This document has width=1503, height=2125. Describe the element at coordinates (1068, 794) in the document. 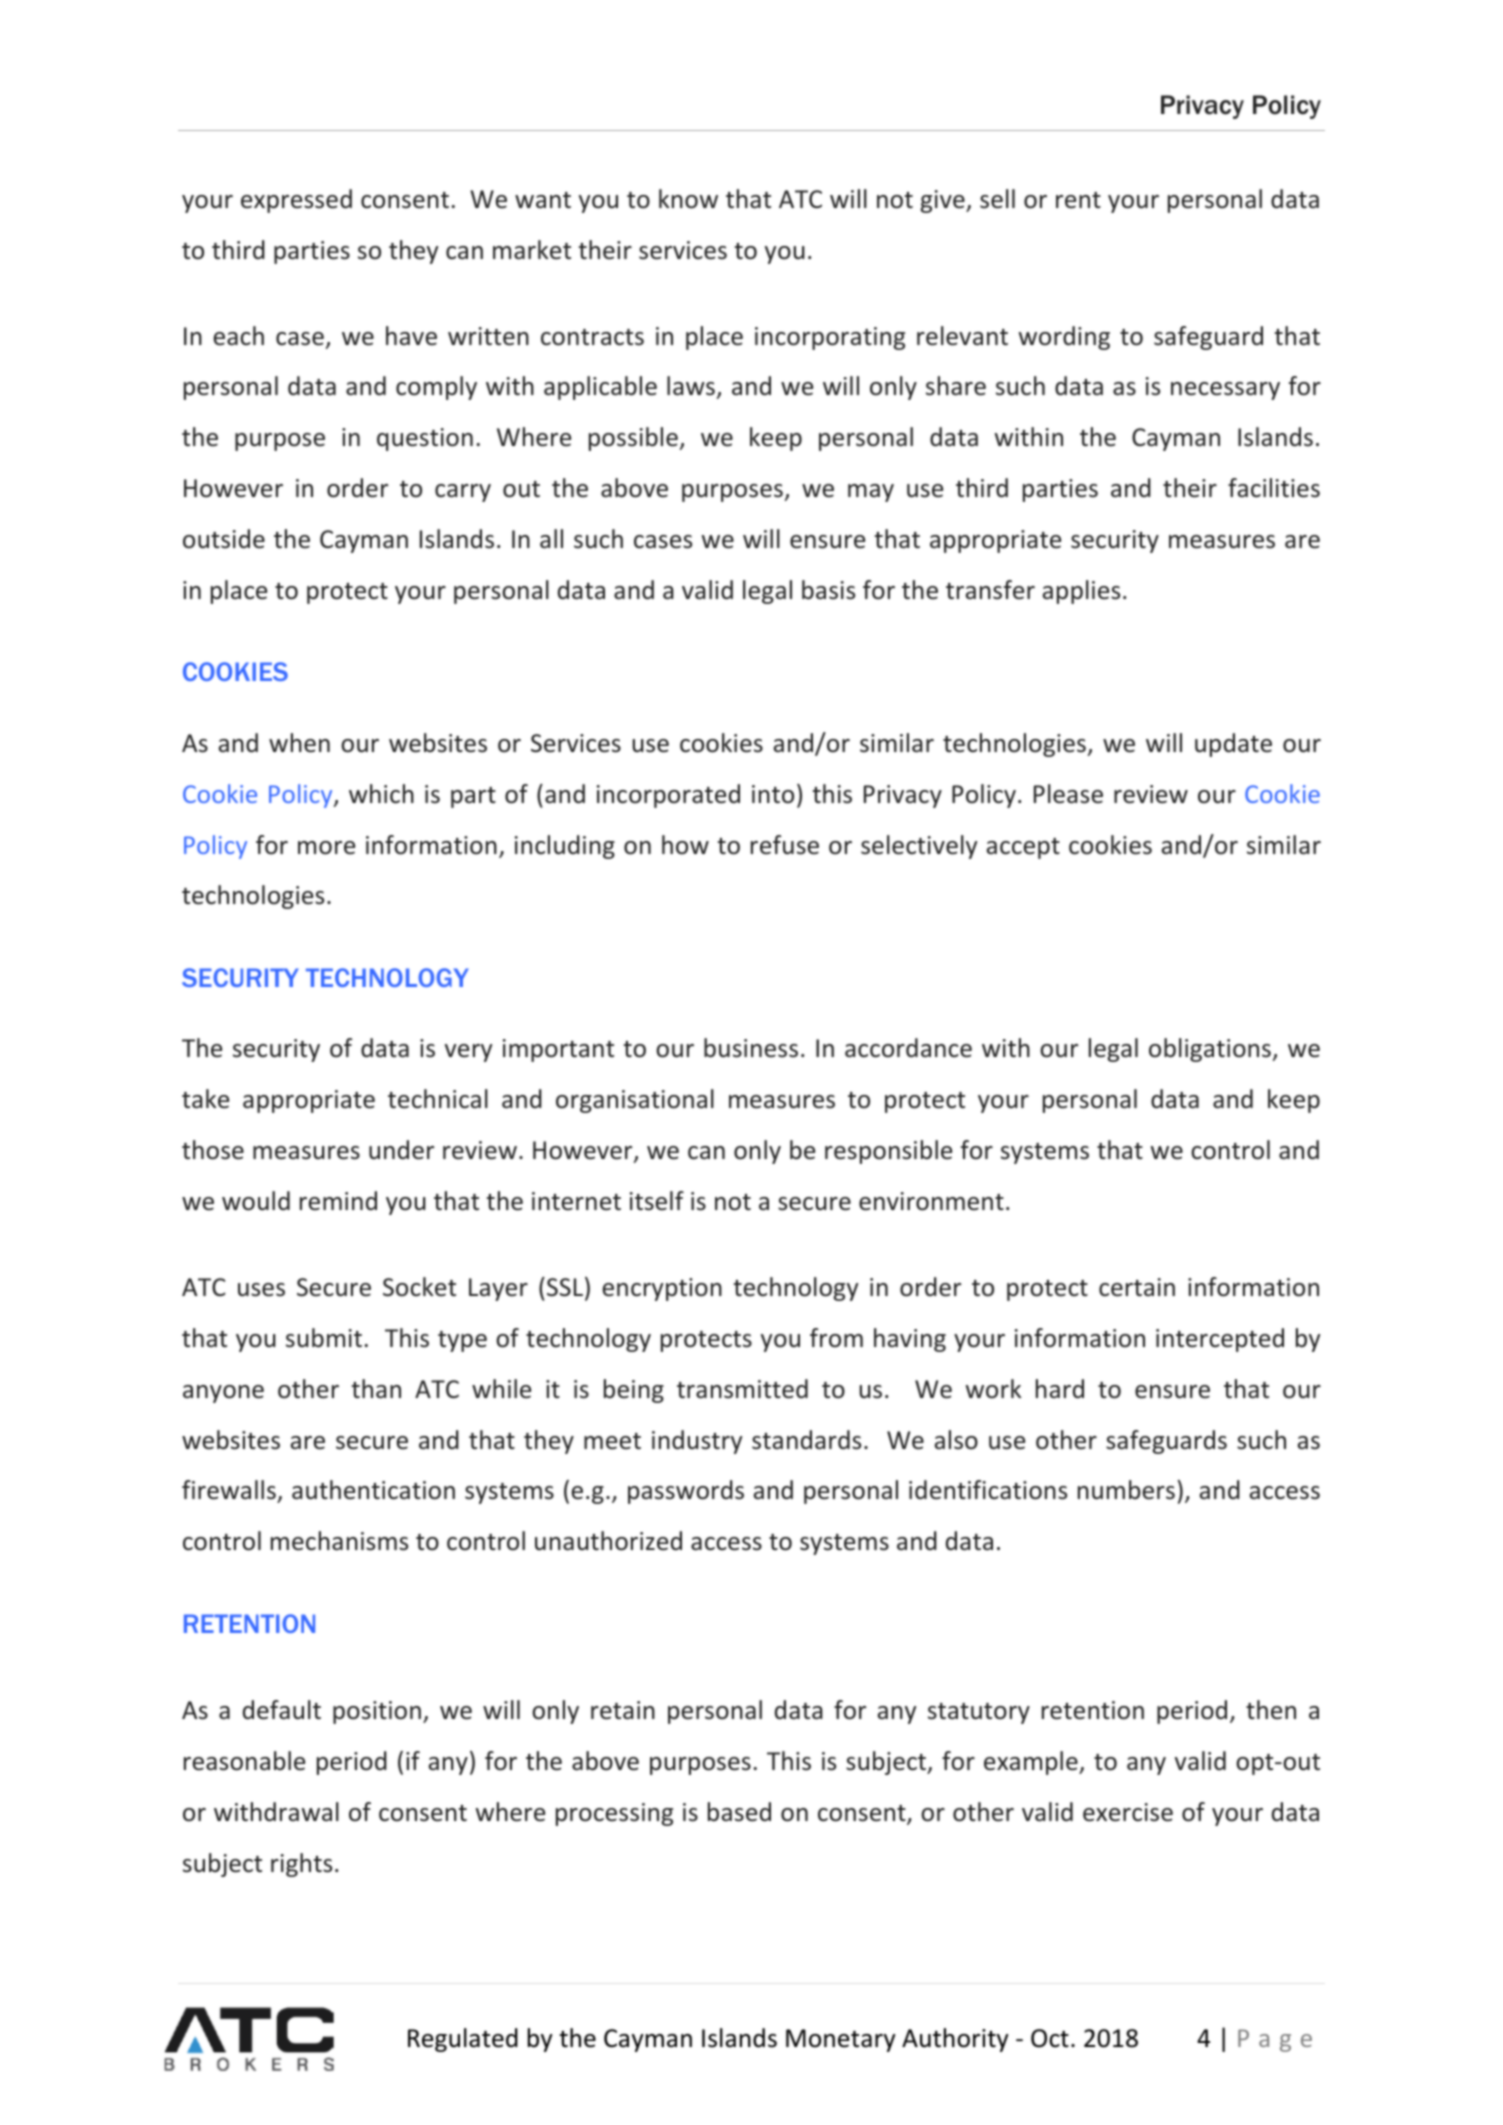

I see `Please` at that location.
